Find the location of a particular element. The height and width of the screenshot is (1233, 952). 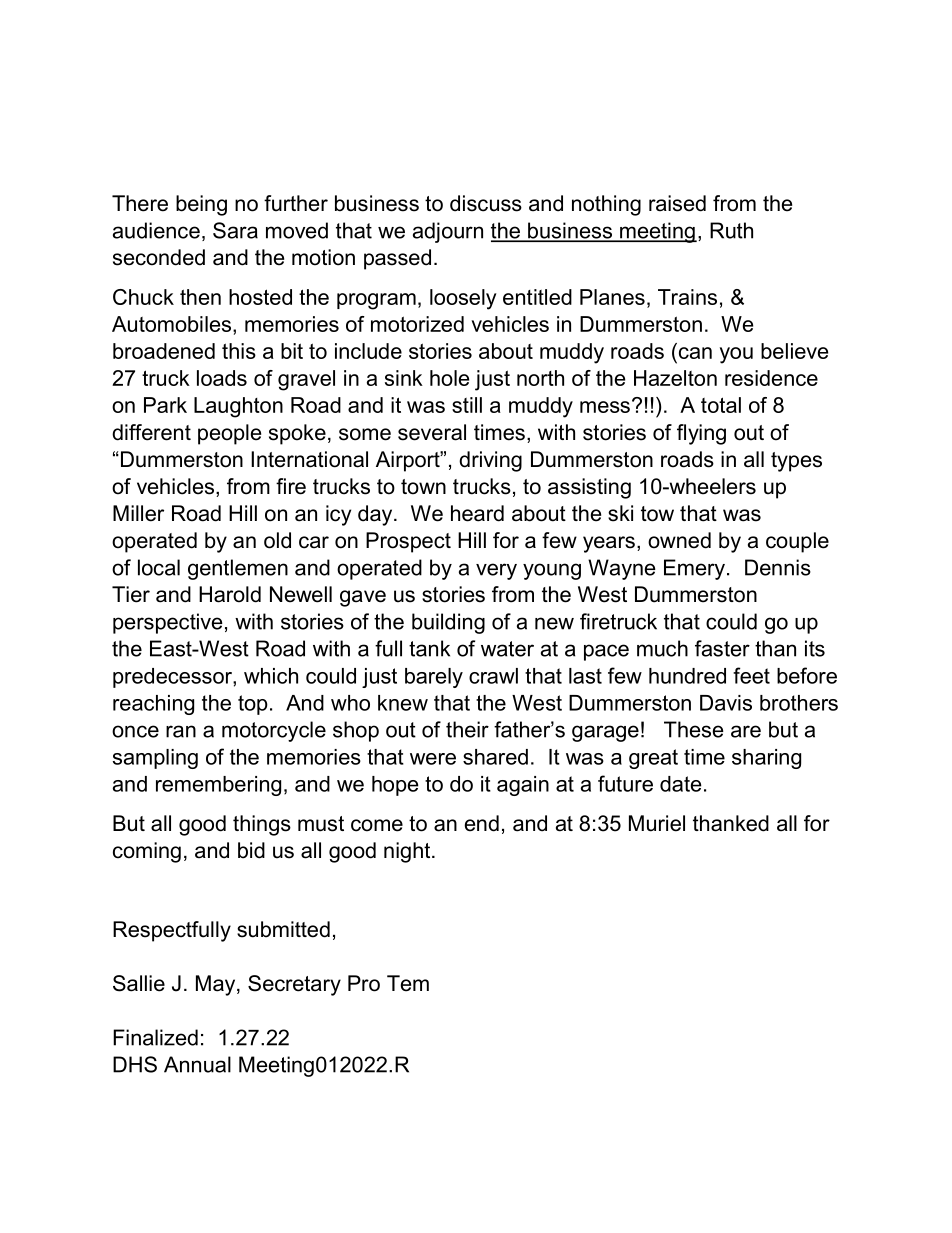

end is located at coordinates (482, 823).
